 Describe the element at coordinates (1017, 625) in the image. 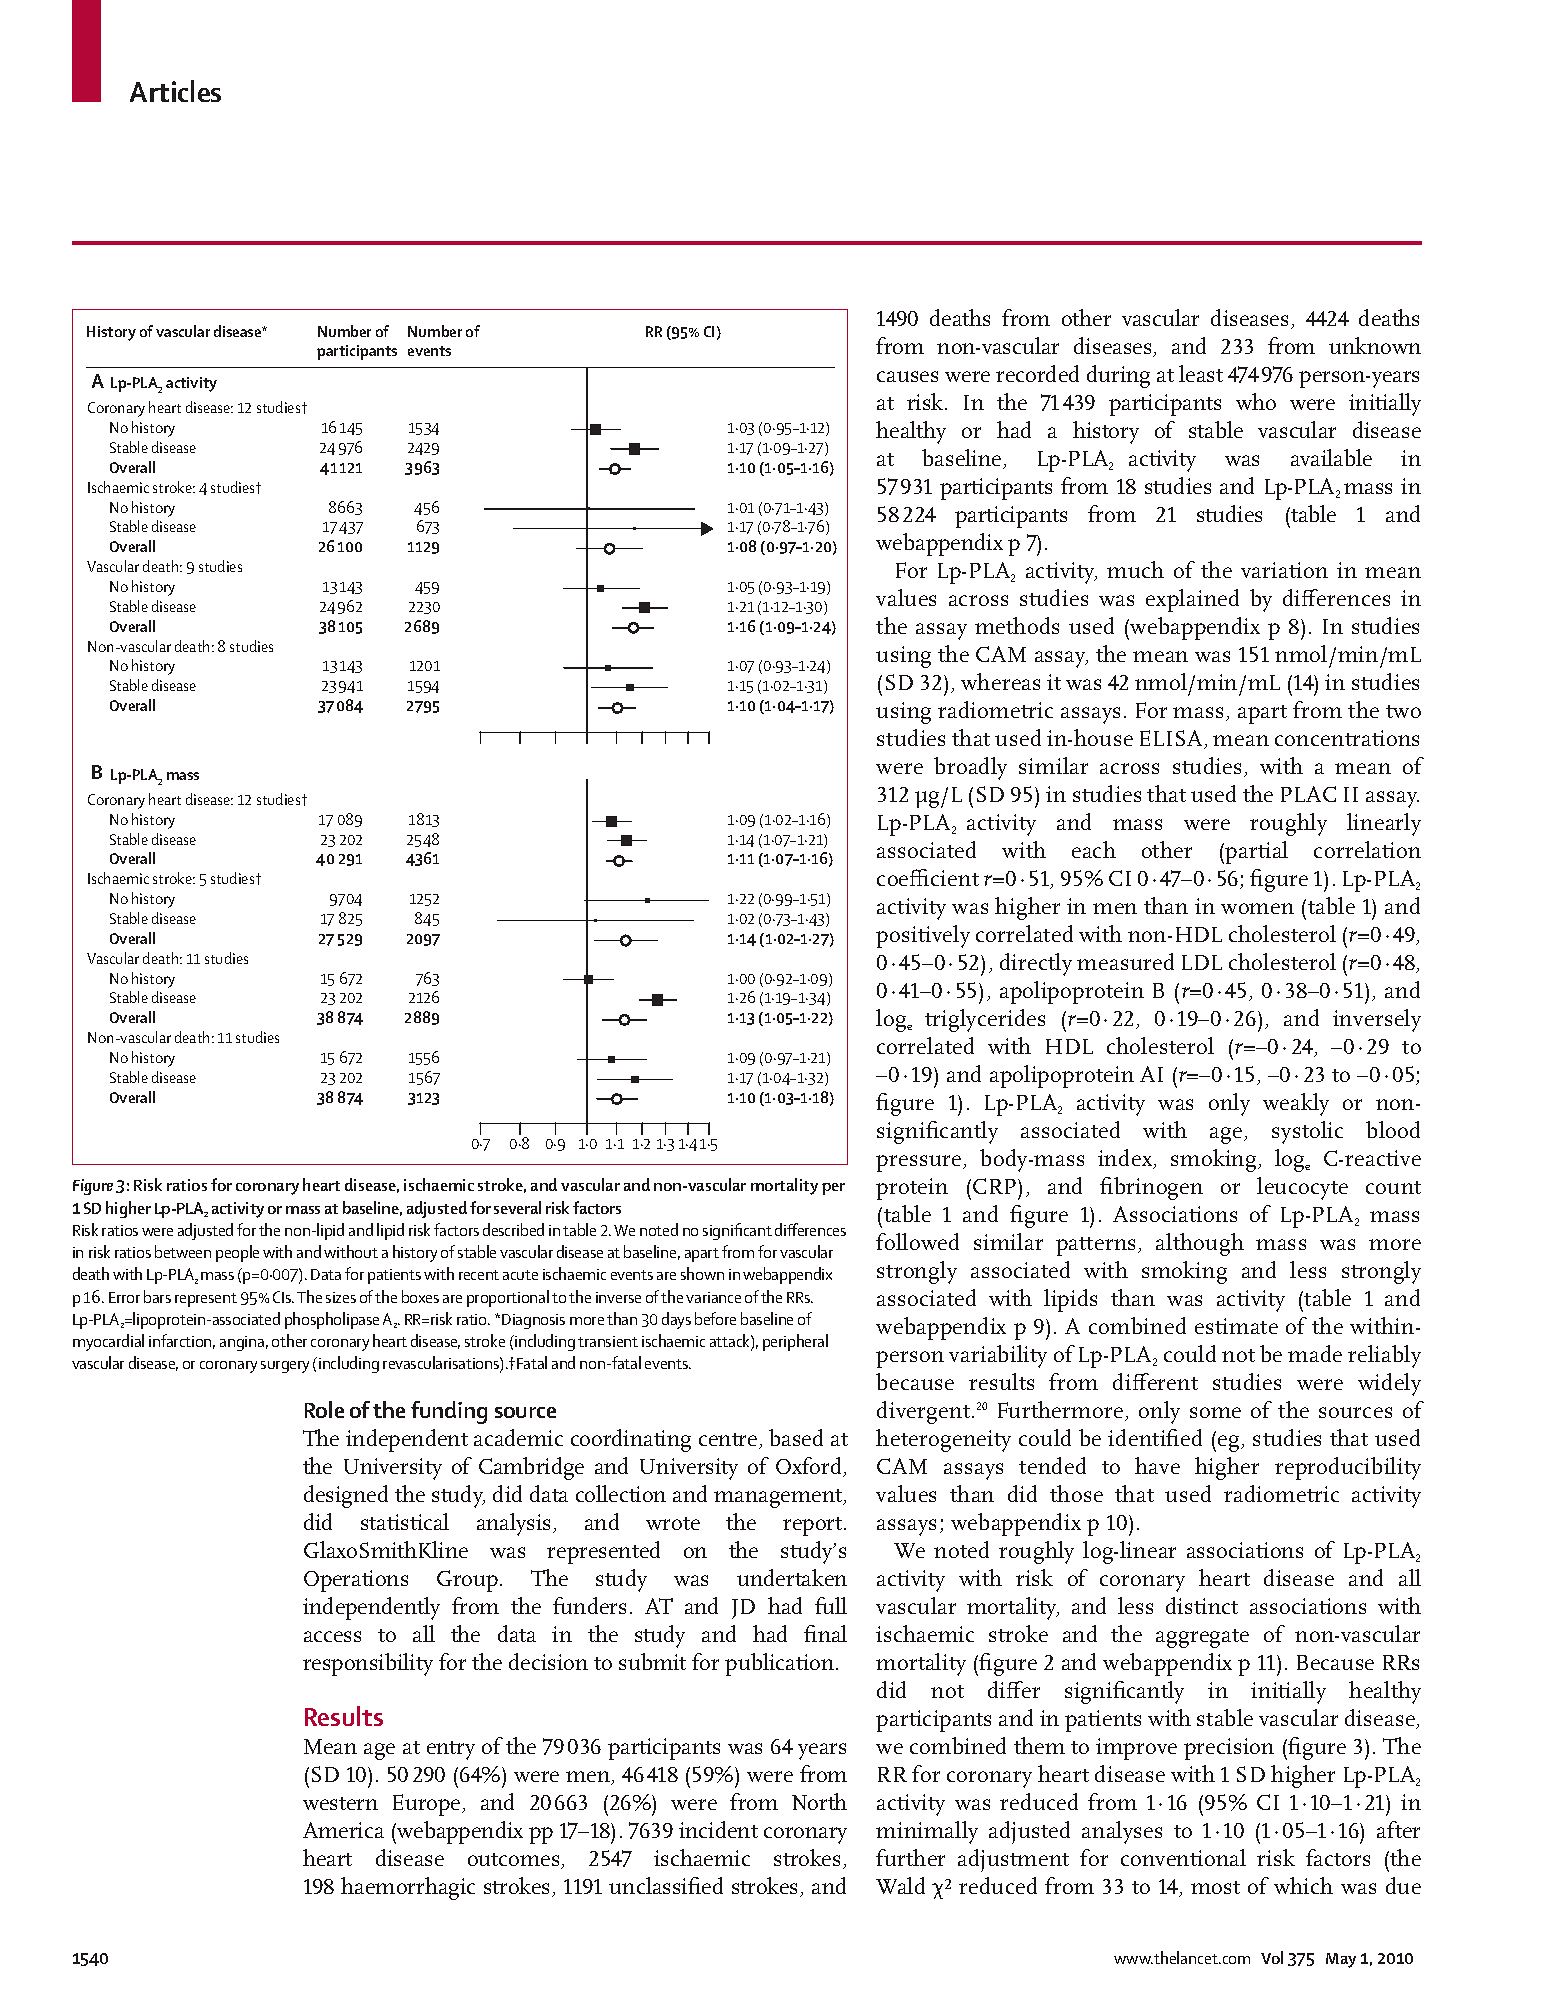

I see `methods` at that location.
